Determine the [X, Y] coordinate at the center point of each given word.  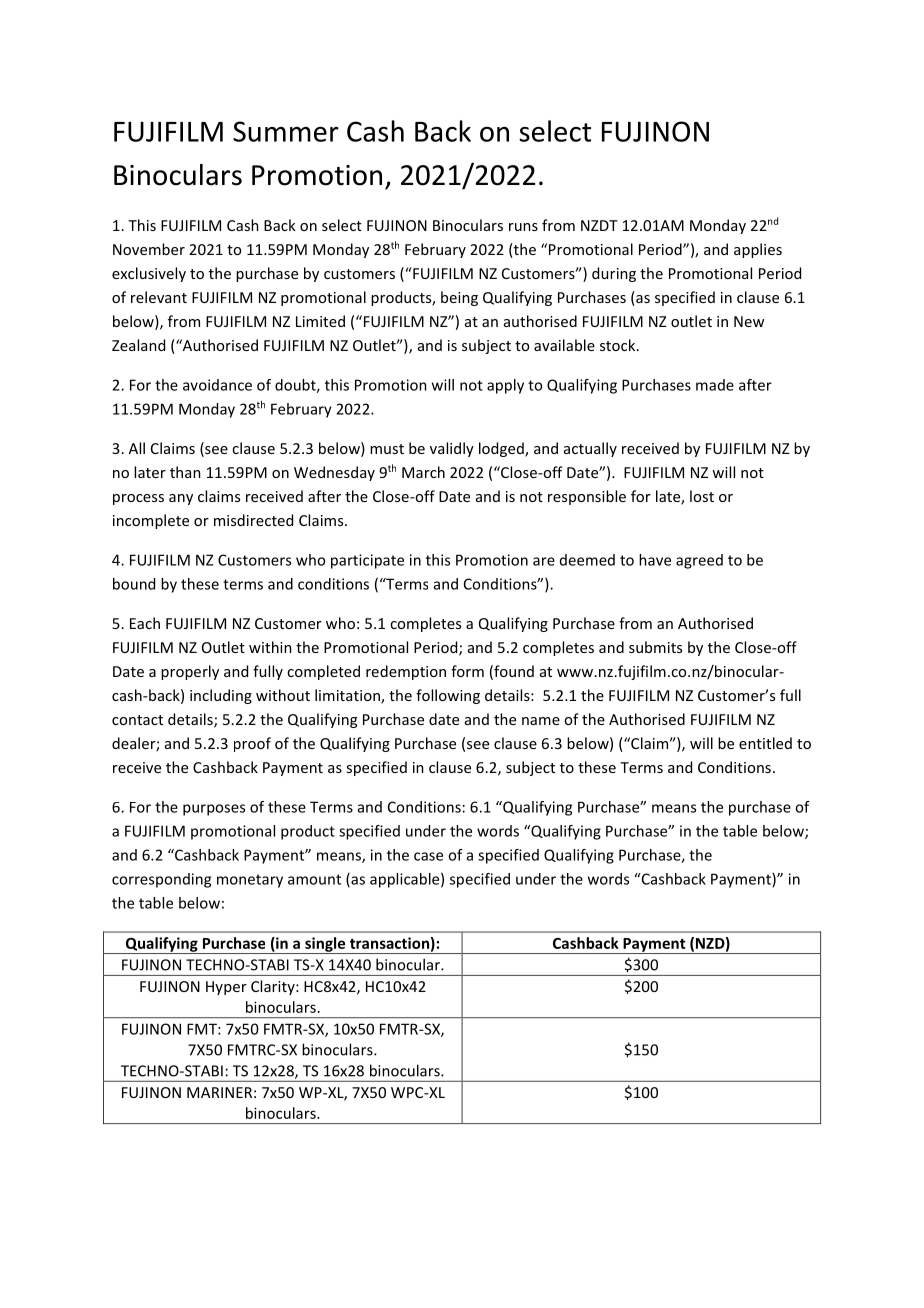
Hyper [226, 988]
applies [758, 250]
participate [367, 561]
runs [523, 227]
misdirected [253, 520]
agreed [699, 561]
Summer [286, 131]
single [325, 945]
